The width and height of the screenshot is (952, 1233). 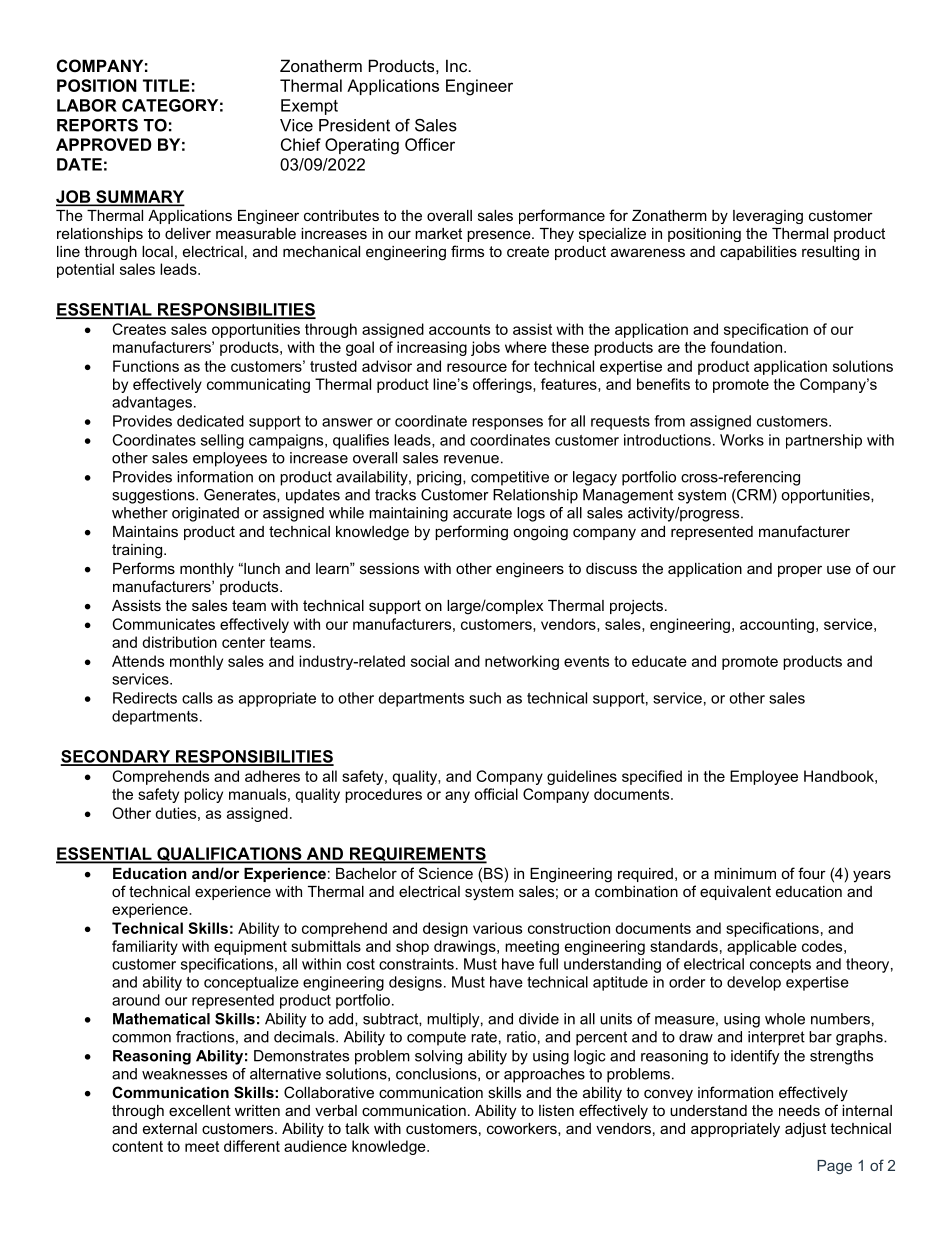 I want to click on Communicates, so click(x=164, y=624).
